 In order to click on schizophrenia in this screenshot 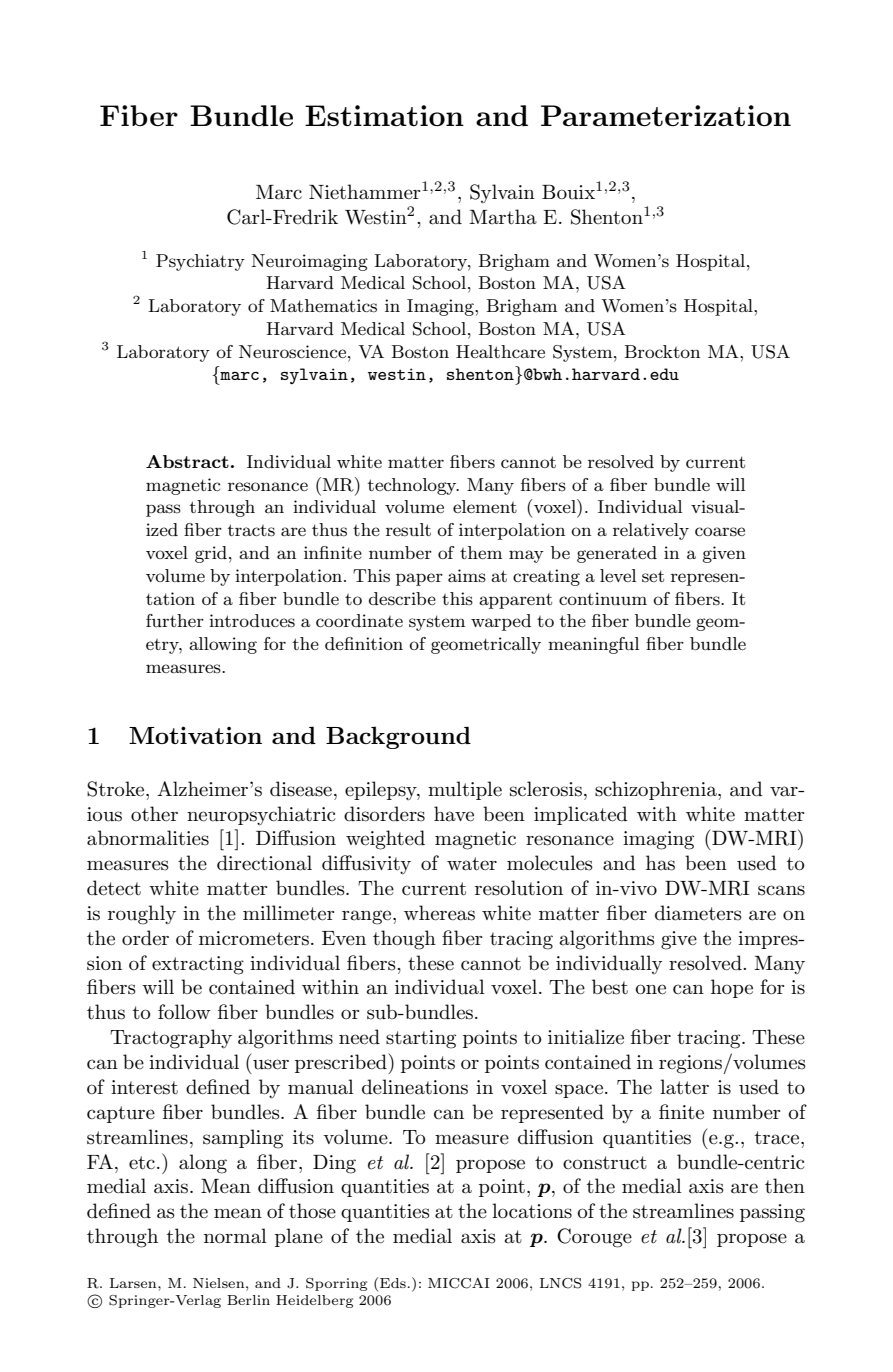, I will do `click(657, 790)`.
